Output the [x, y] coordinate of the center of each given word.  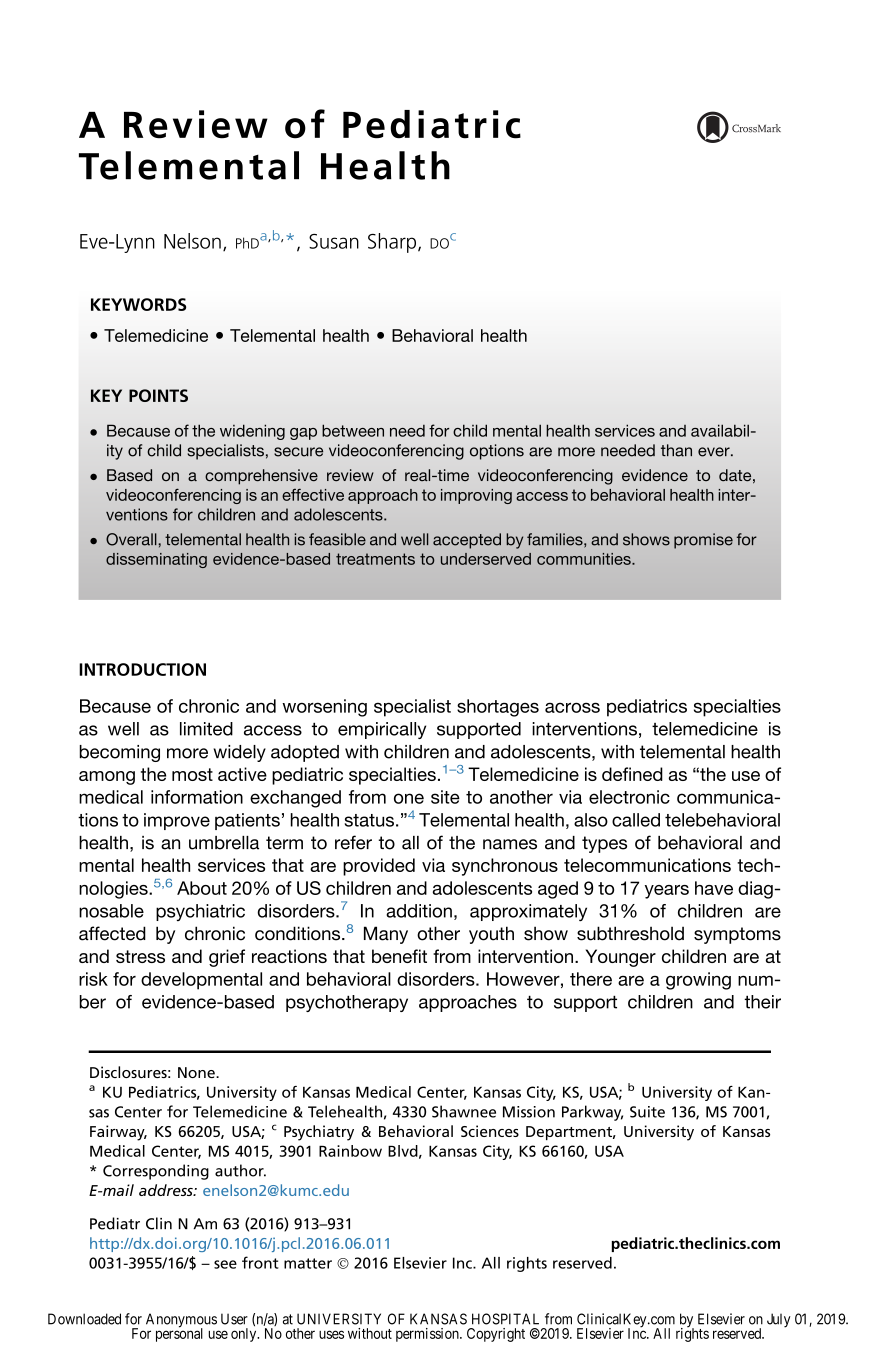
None [197, 1072]
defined [632, 774]
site [445, 797]
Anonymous [181, 1321]
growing [698, 981]
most [192, 774]
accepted [467, 541]
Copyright [496, 1335]
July [779, 1320]
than [676, 450]
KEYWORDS [138, 304]
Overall [132, 539]
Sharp [393, 243]
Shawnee [464, 1111]
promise [703, 541]
